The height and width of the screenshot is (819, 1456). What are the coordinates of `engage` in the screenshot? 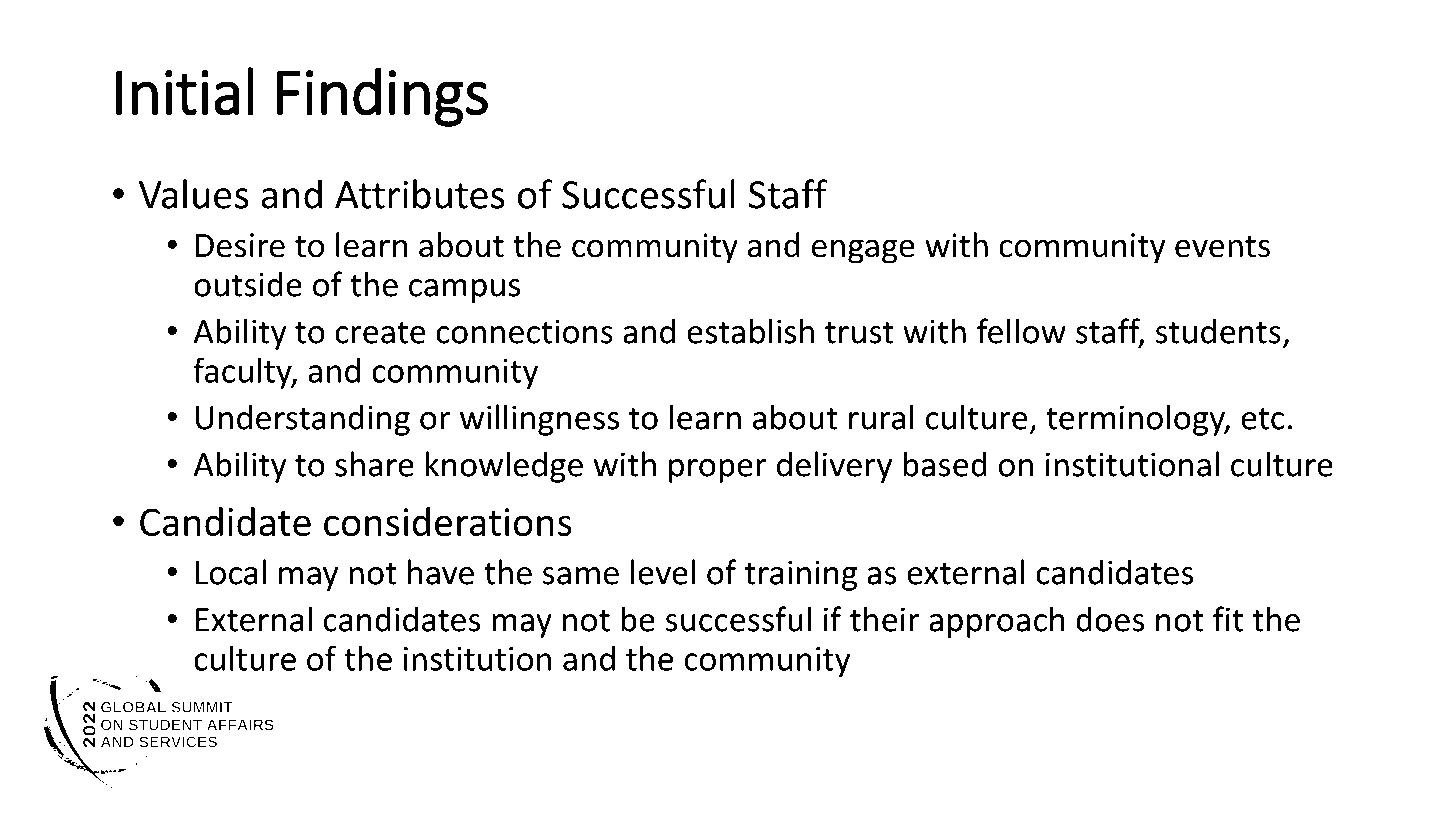 It's located at (863, 251).
